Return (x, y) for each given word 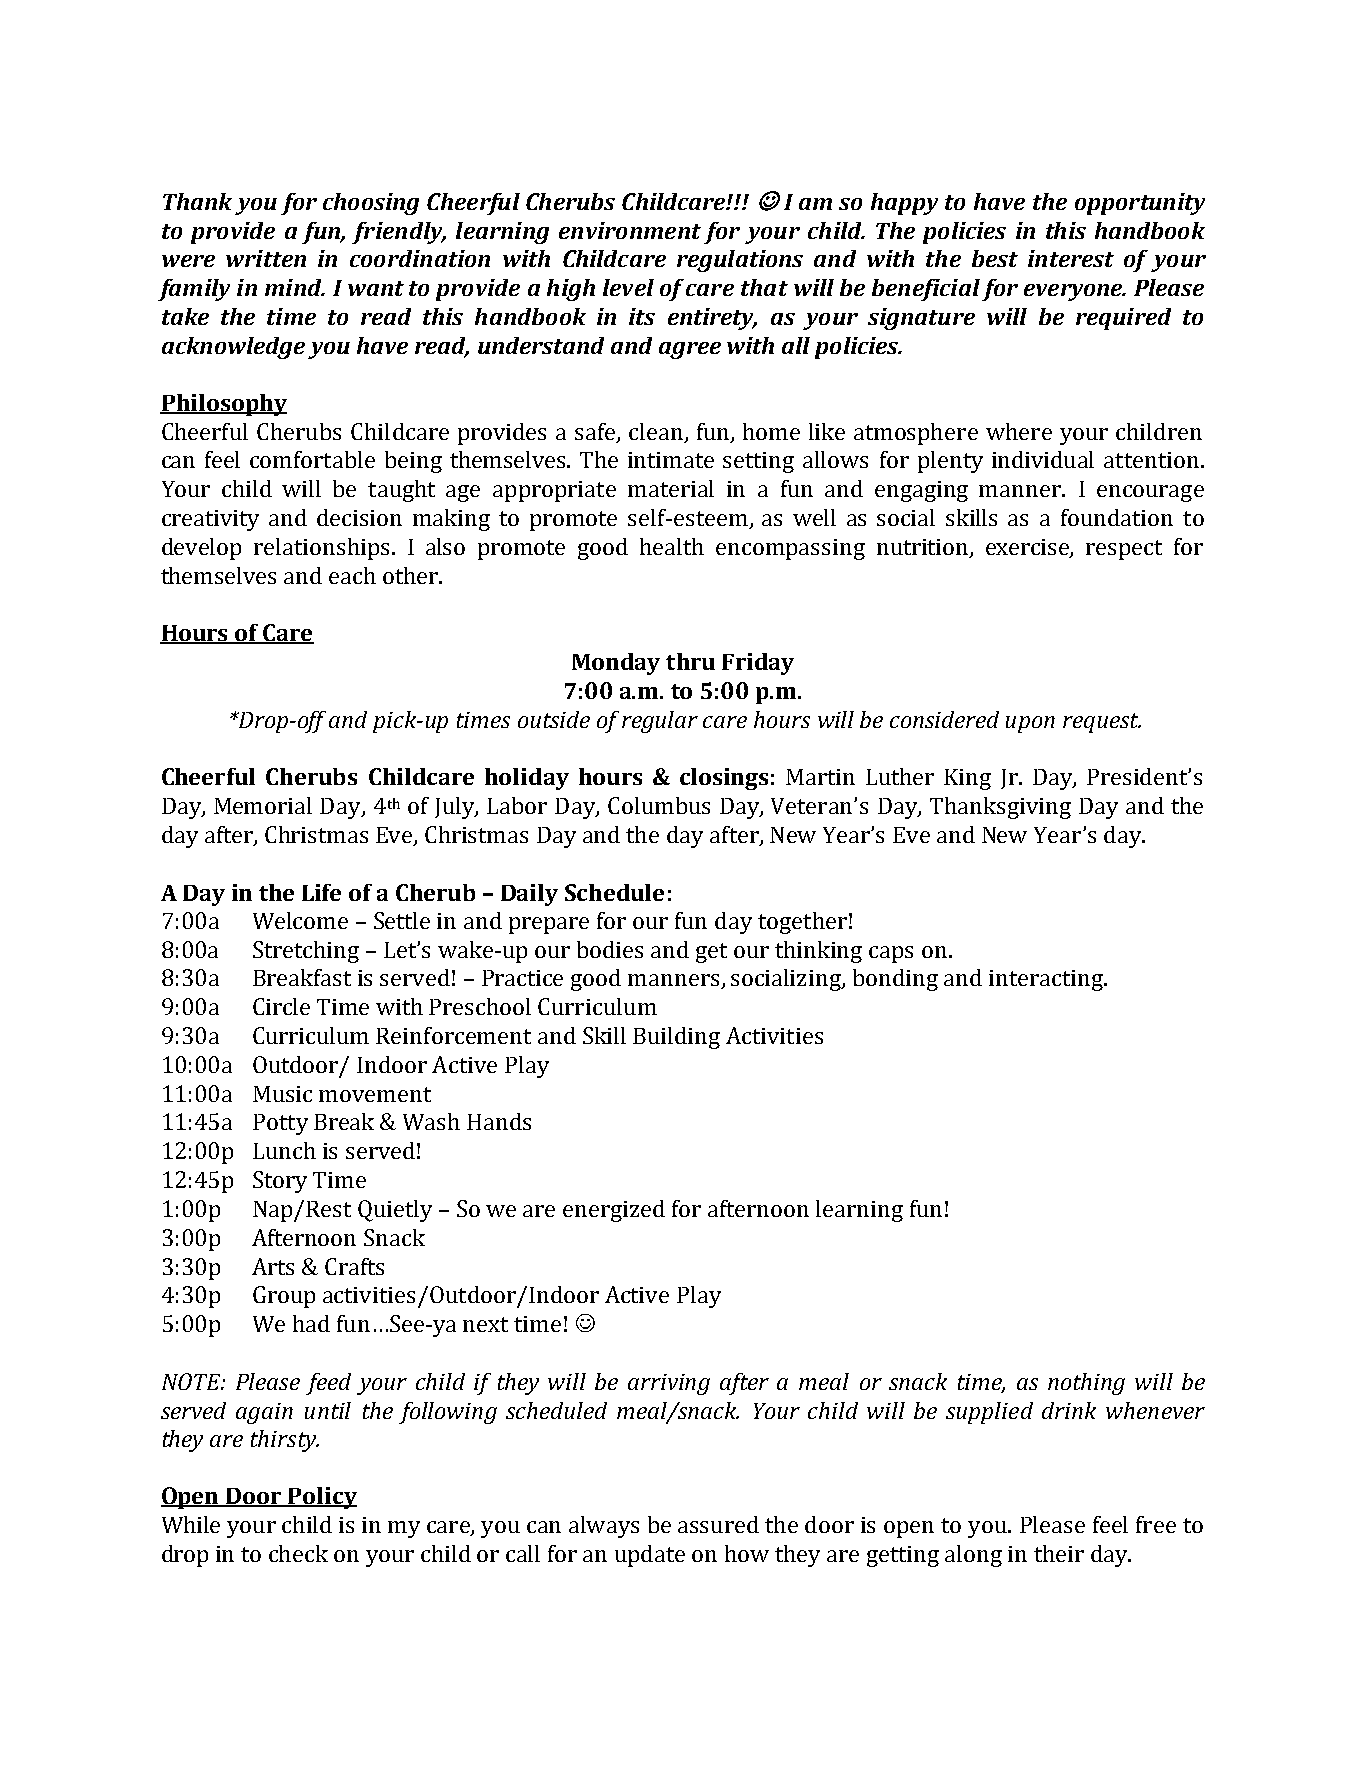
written (266, 258)
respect (1124, 550)
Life (321, 892)
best (995, 258)
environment (630, 230)
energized (614, 1211)
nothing (1086, 1384)
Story (280, 1182)
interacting (1047, 980)
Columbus (659, 805)
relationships (321, 549)
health (672, 546)
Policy (321, 1498)
